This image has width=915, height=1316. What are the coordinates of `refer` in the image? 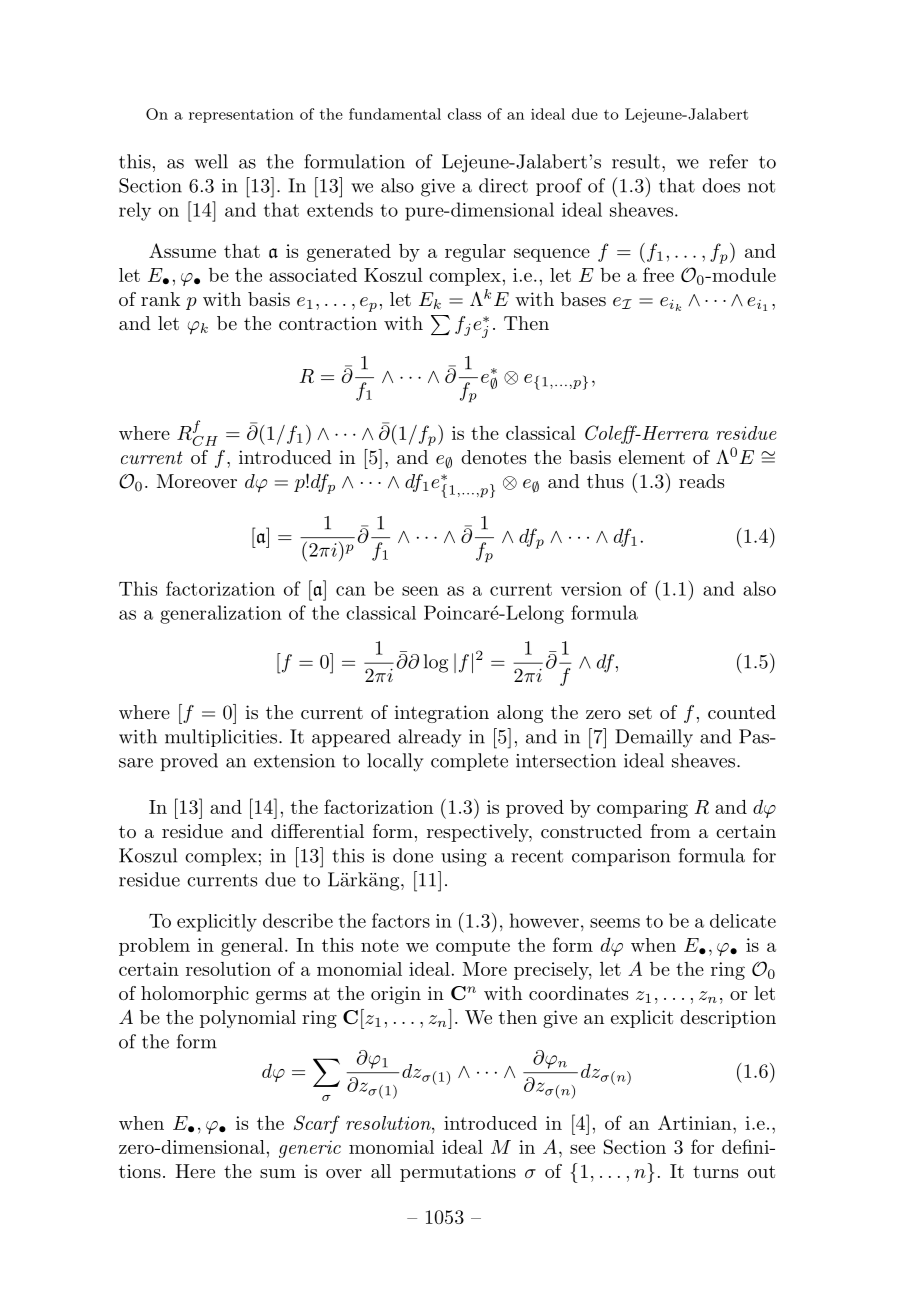 It's located at (728, 161).
